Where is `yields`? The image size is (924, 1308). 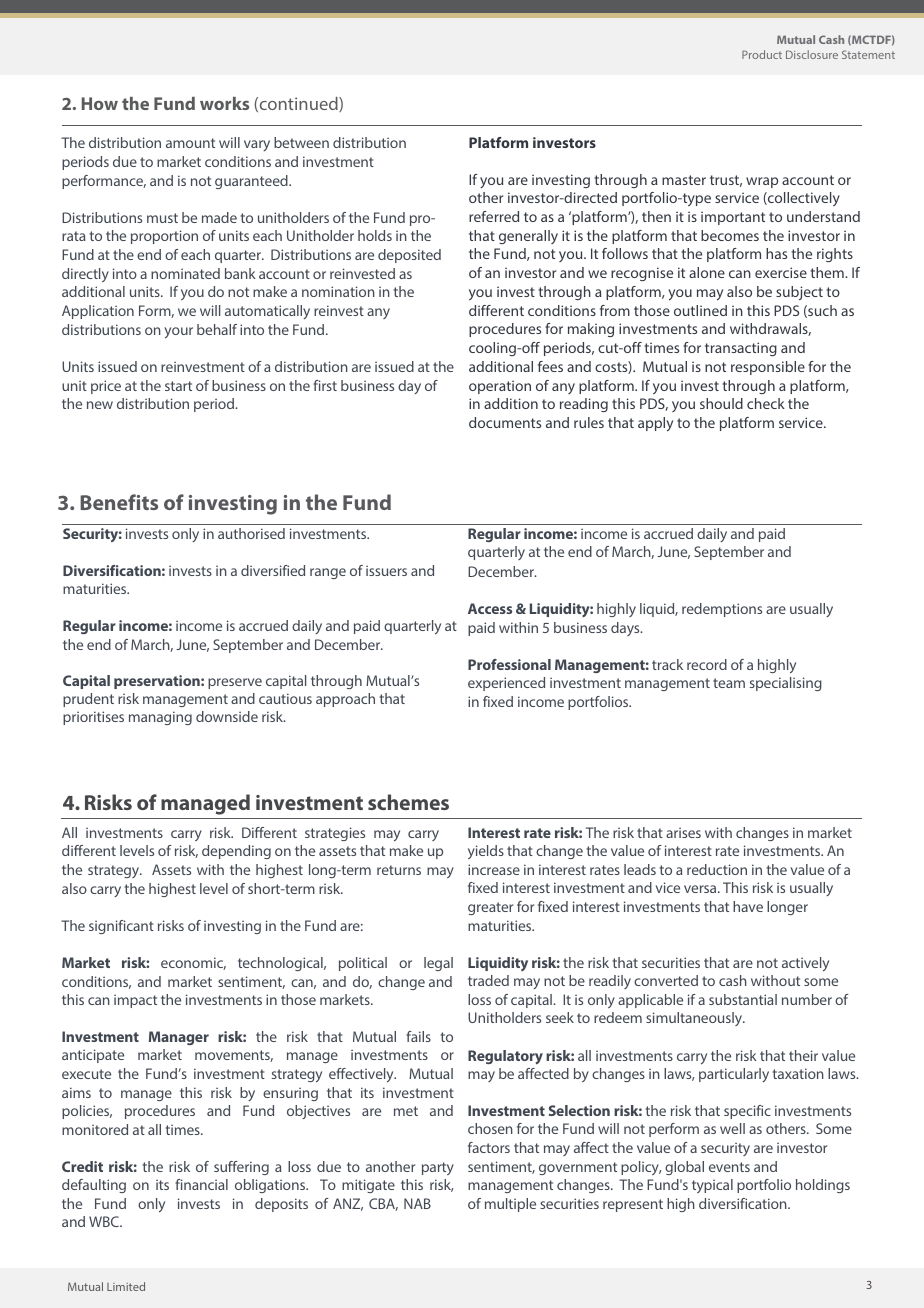 yields is located at coordinates (486, 852).
